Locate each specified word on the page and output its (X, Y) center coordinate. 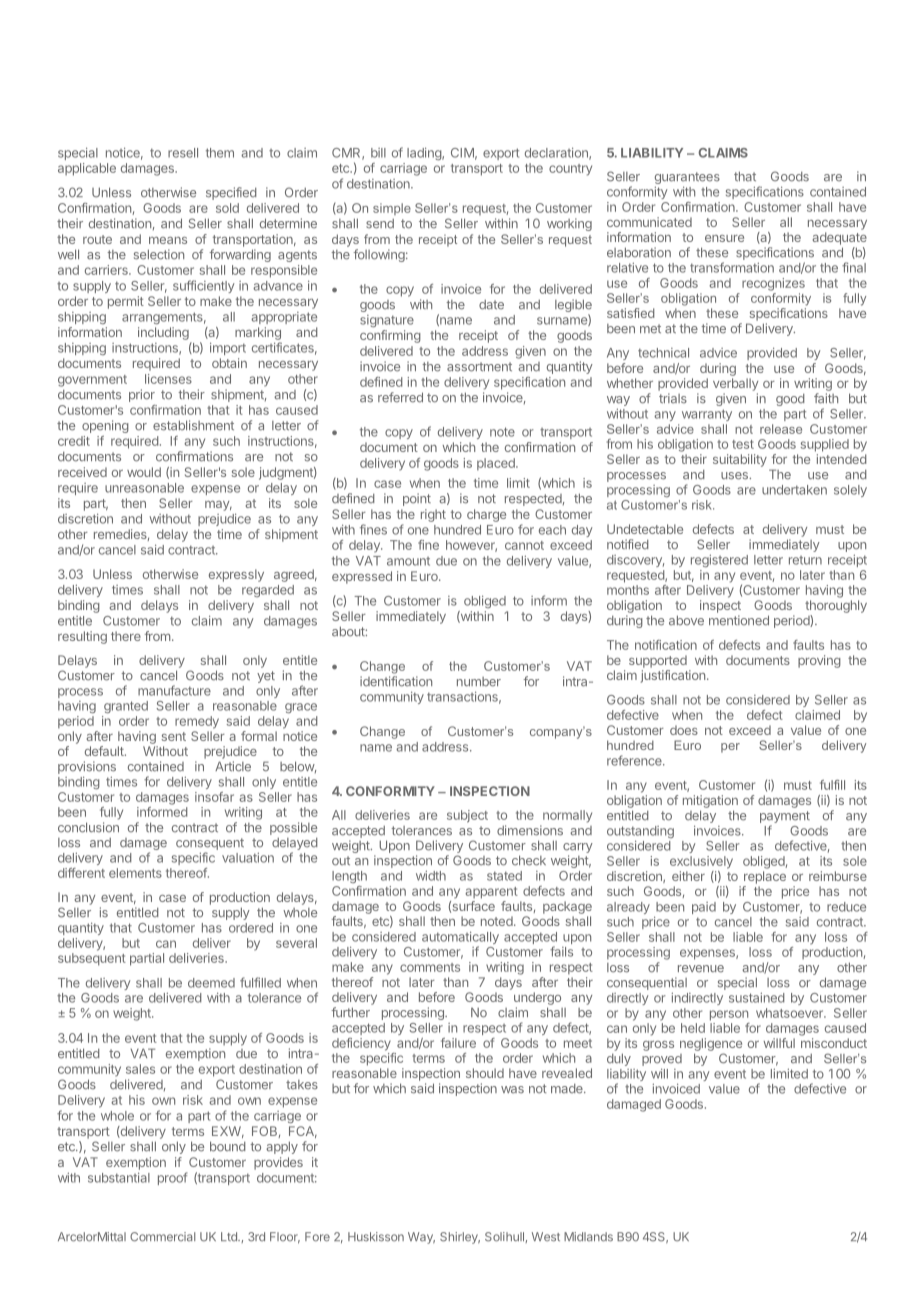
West (546, 1237)
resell (183, 153)
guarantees (687, 179)
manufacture (174, 690)
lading (425, 153)
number (479, 682)
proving (819, 661)
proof (172, 1178)
